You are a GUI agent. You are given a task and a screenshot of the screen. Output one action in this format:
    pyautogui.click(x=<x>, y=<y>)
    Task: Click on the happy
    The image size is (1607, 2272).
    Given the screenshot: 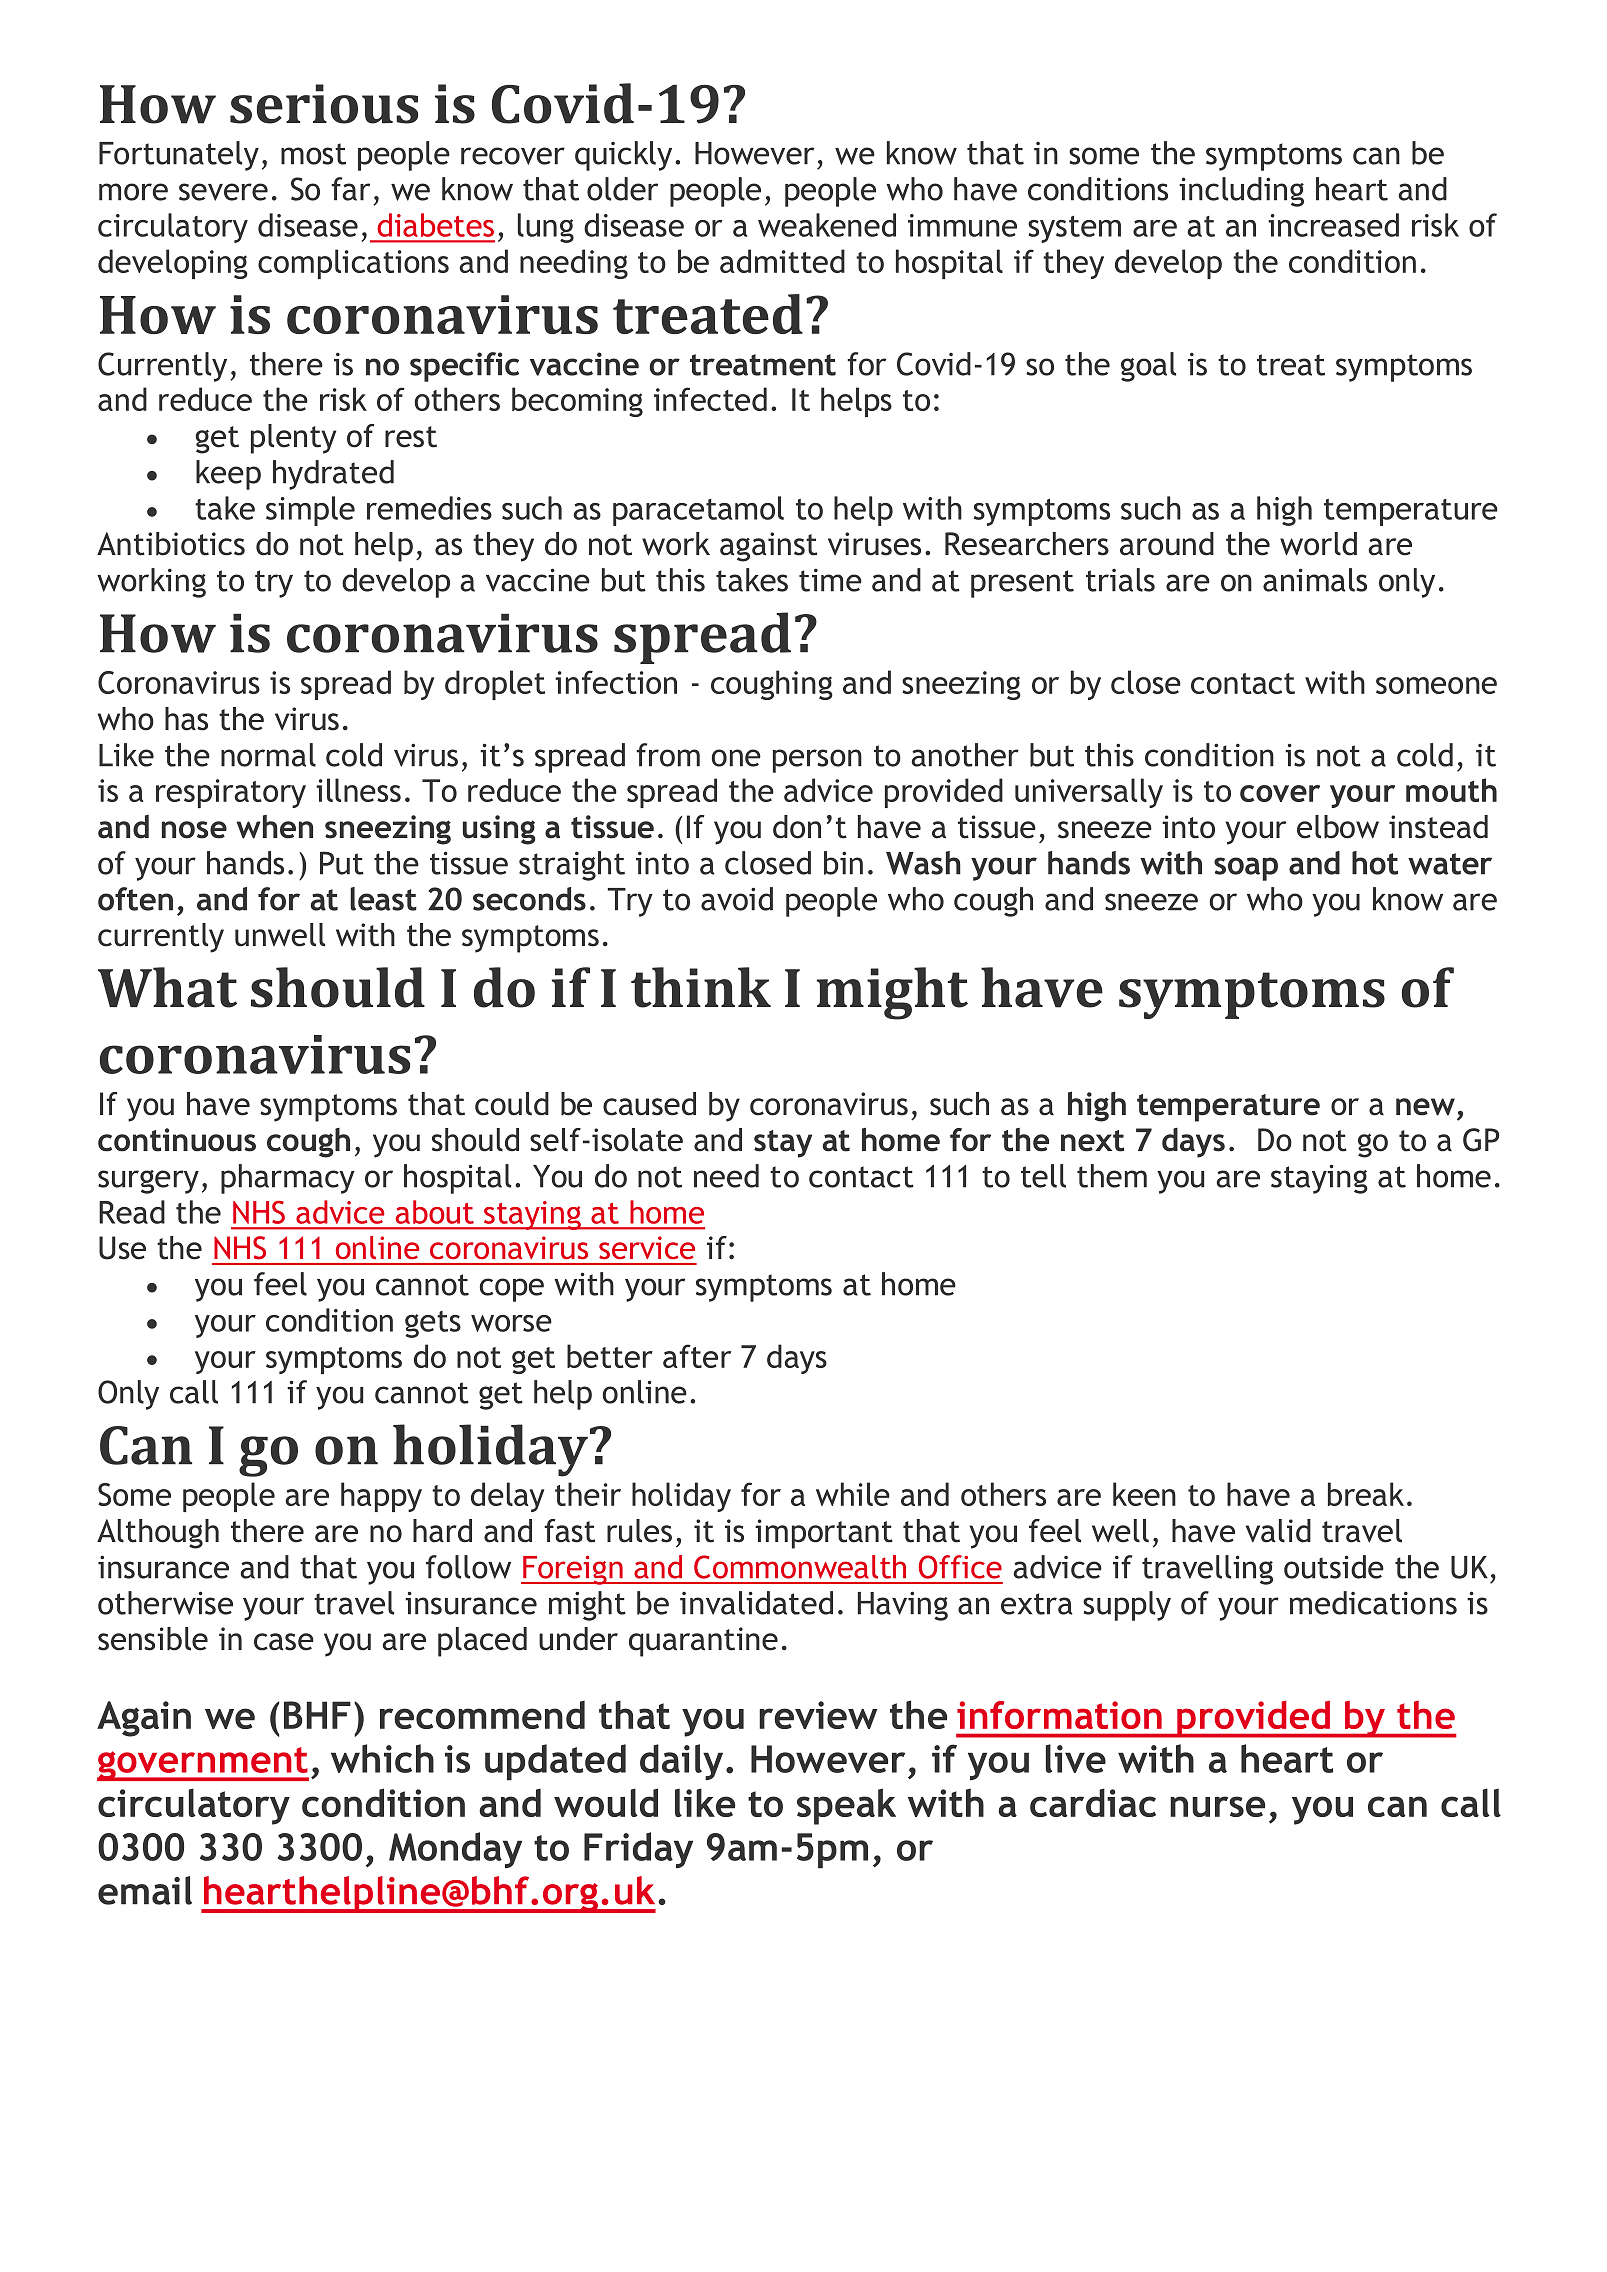 What is the action you would take?
    pyautogui.click(x=381, y=1497)
